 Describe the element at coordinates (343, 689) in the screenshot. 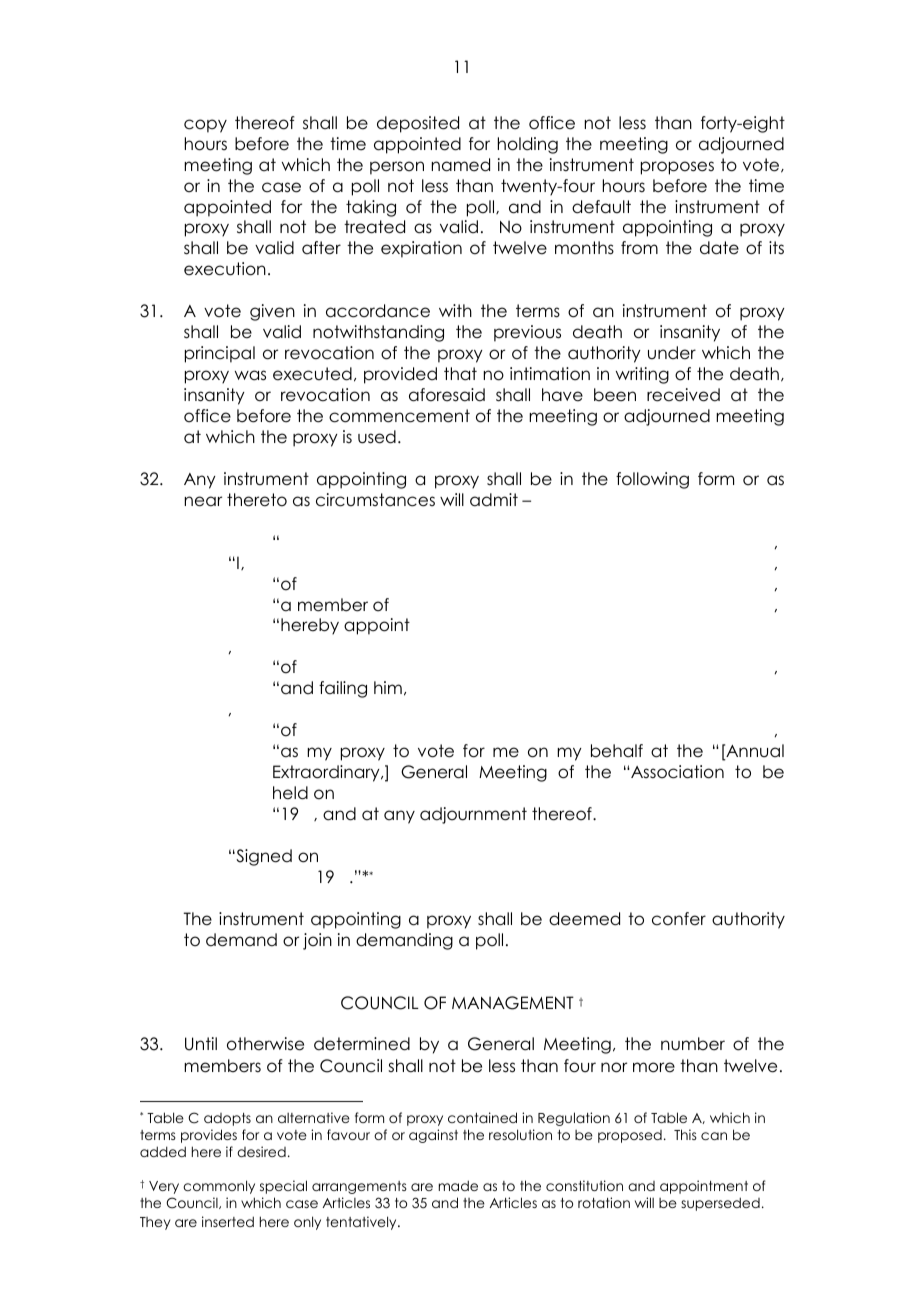

I see `failing` at that location.
